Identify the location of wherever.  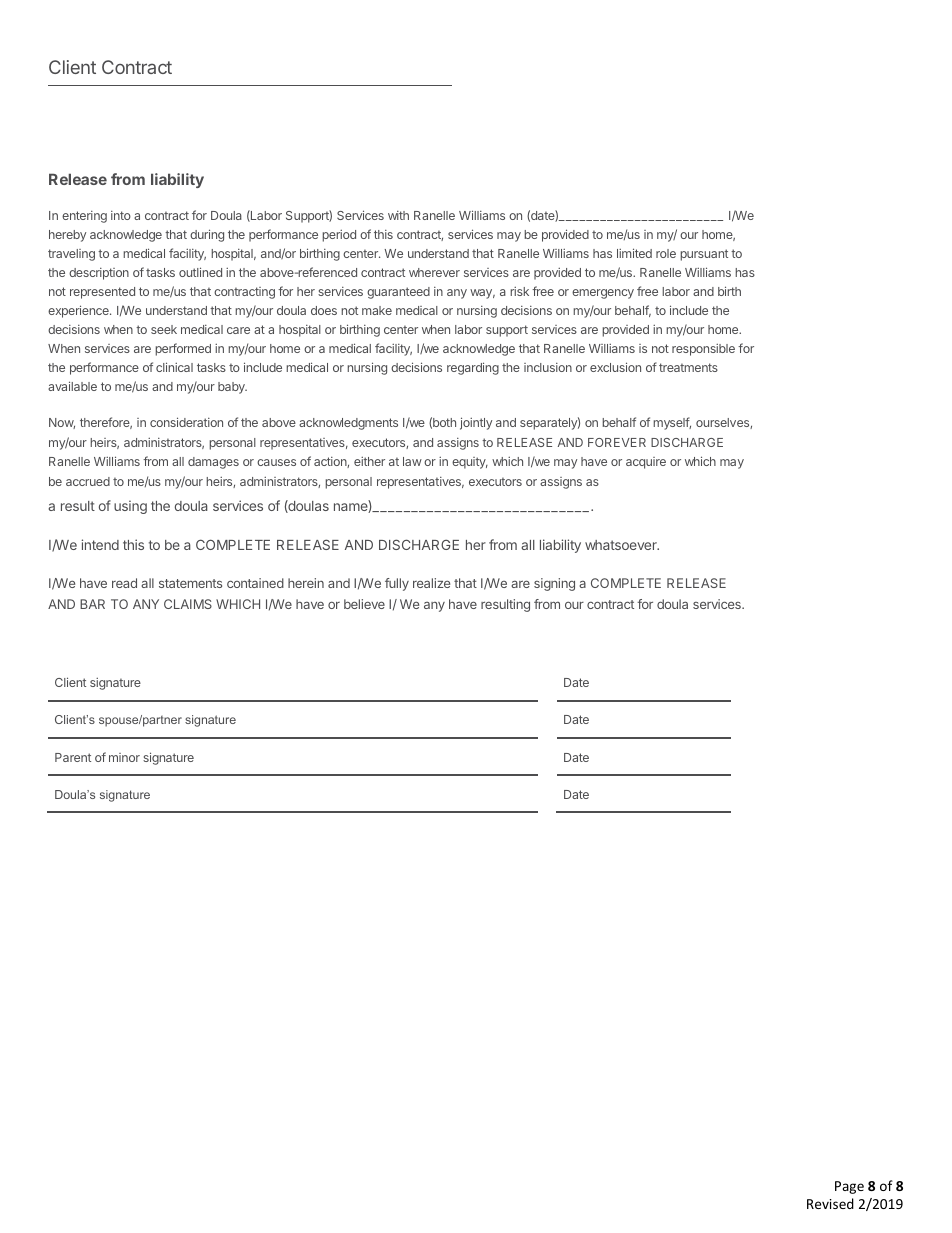
(434, 272).
